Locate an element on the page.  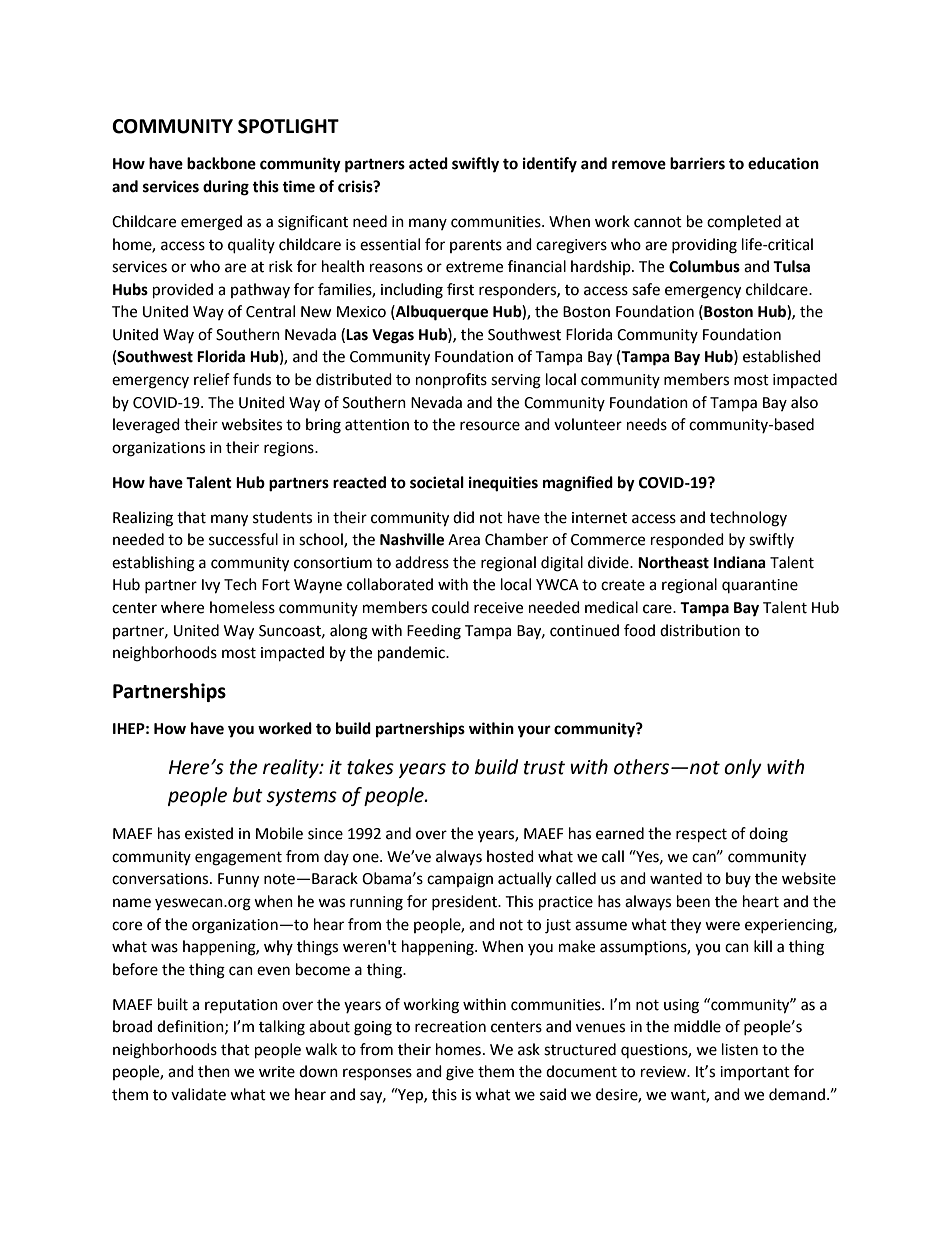
barriers is located at coordinates (697, 163).
